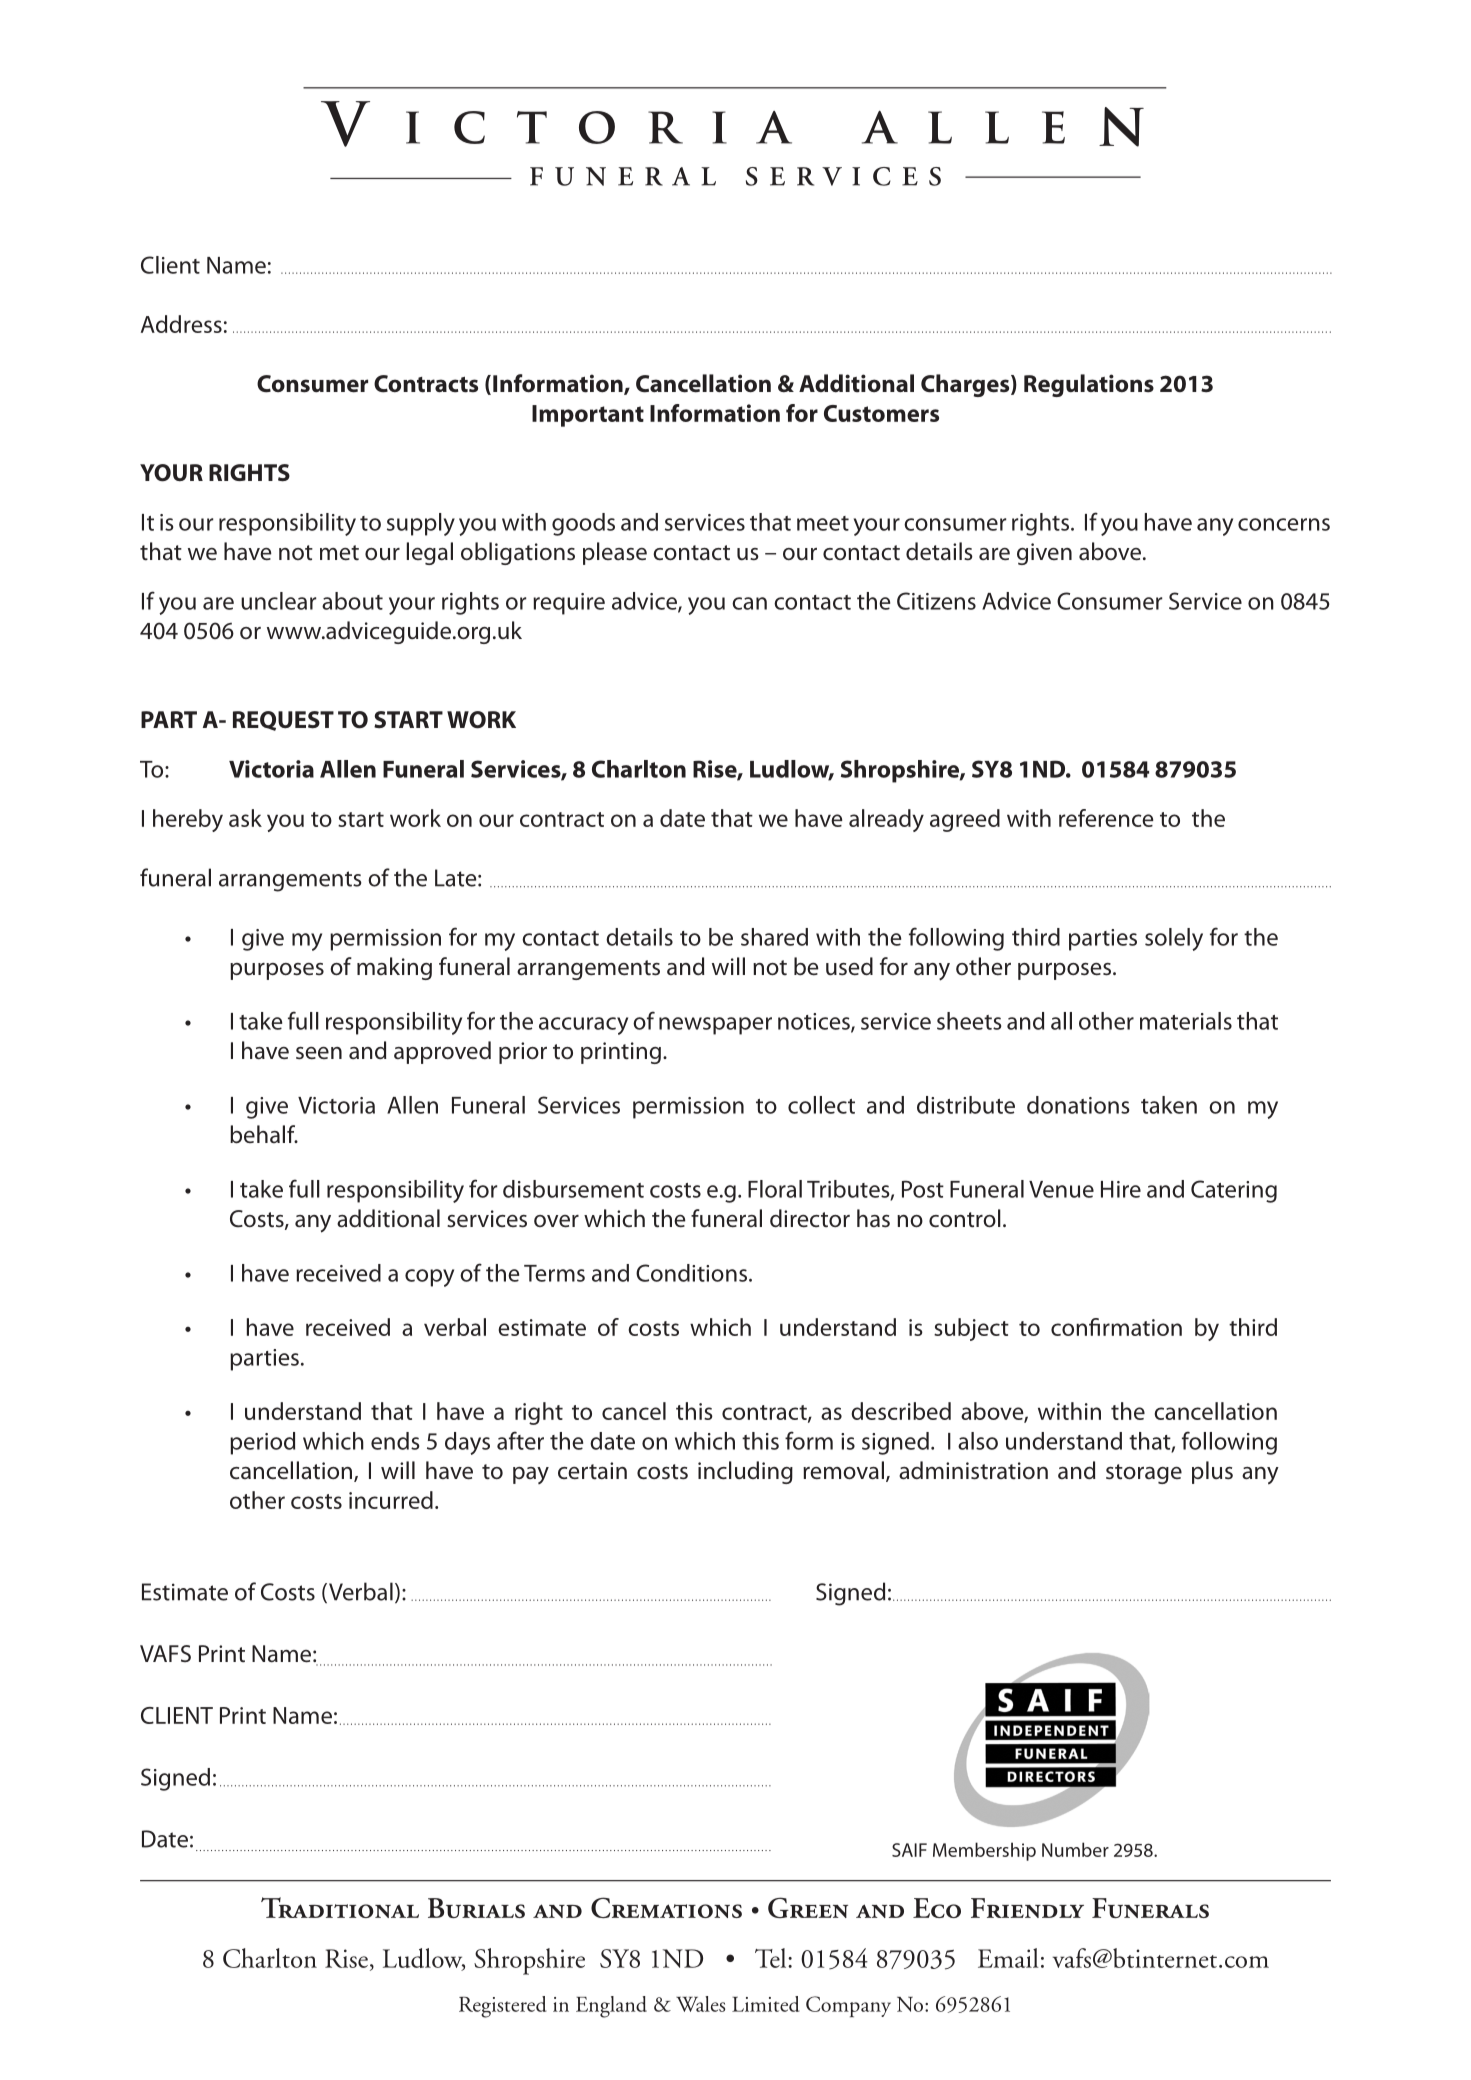 Image resolution: width=1471 pixels, height=2080 pixels. I want to click on Traditional, so click(340, 1907).
